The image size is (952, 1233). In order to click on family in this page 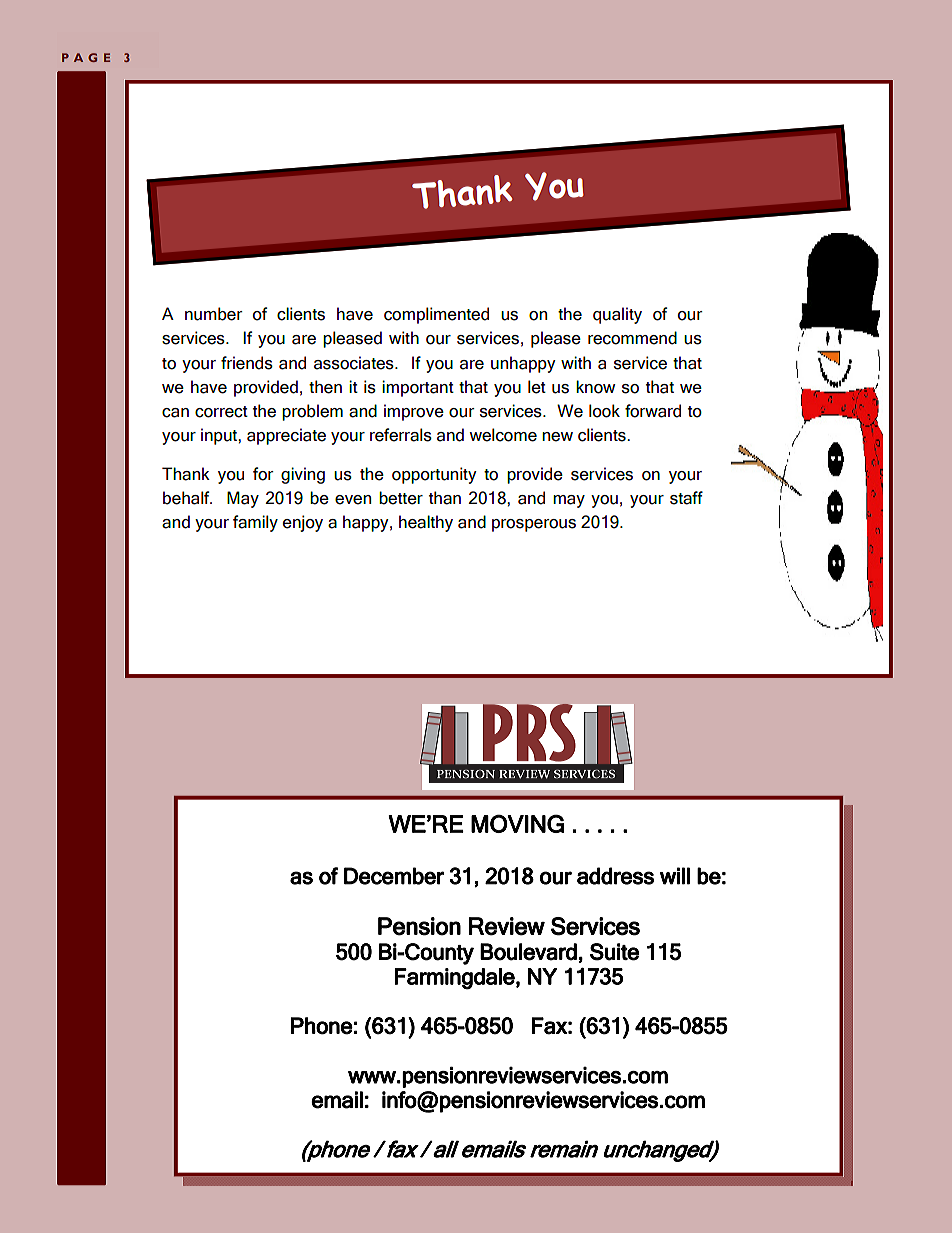, I will do `click(255, 523)`.
